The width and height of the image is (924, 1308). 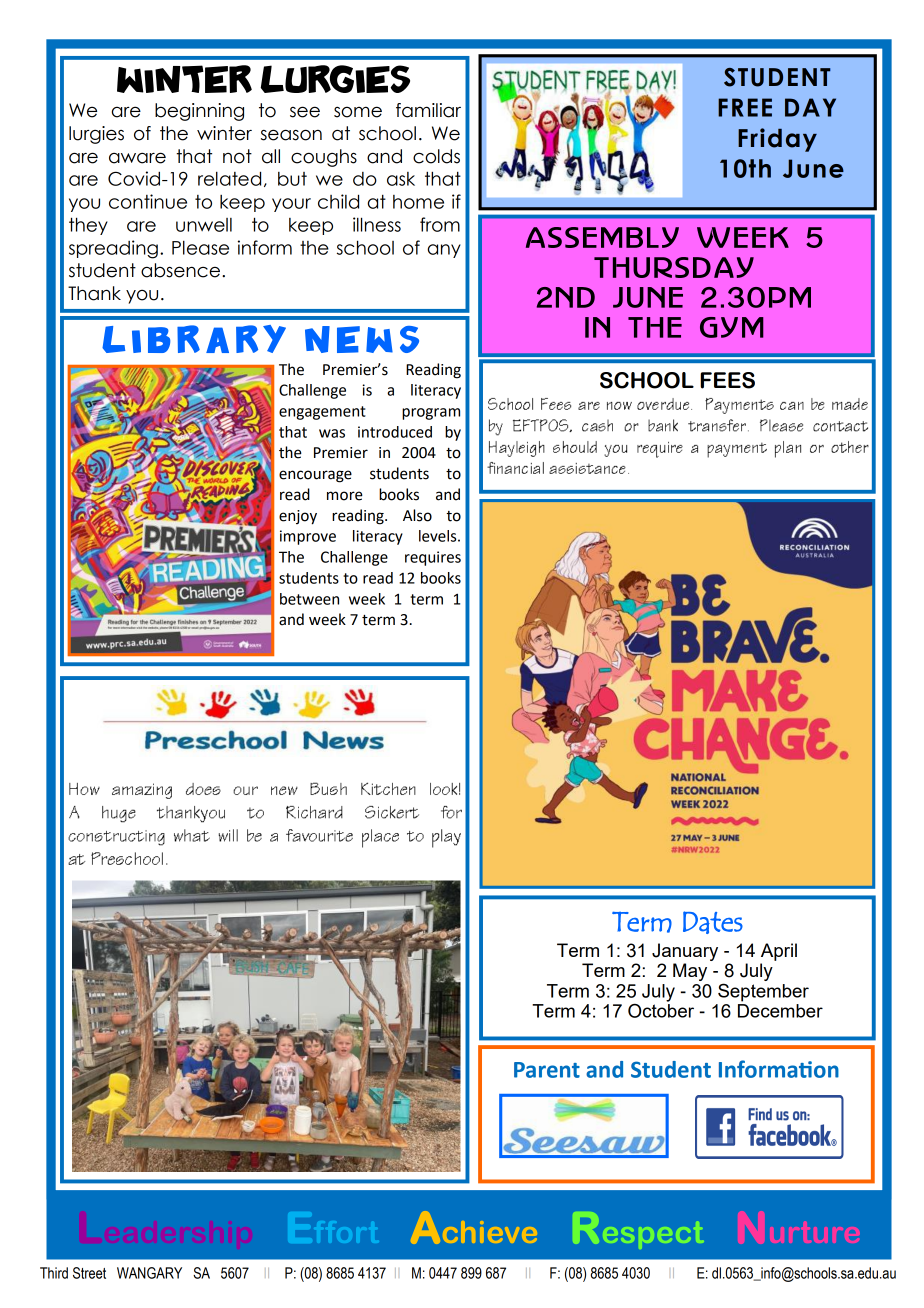 What do you see at coordinates (94, 293) in the image?
I see `Thank` at bounding box center [94, 293].
